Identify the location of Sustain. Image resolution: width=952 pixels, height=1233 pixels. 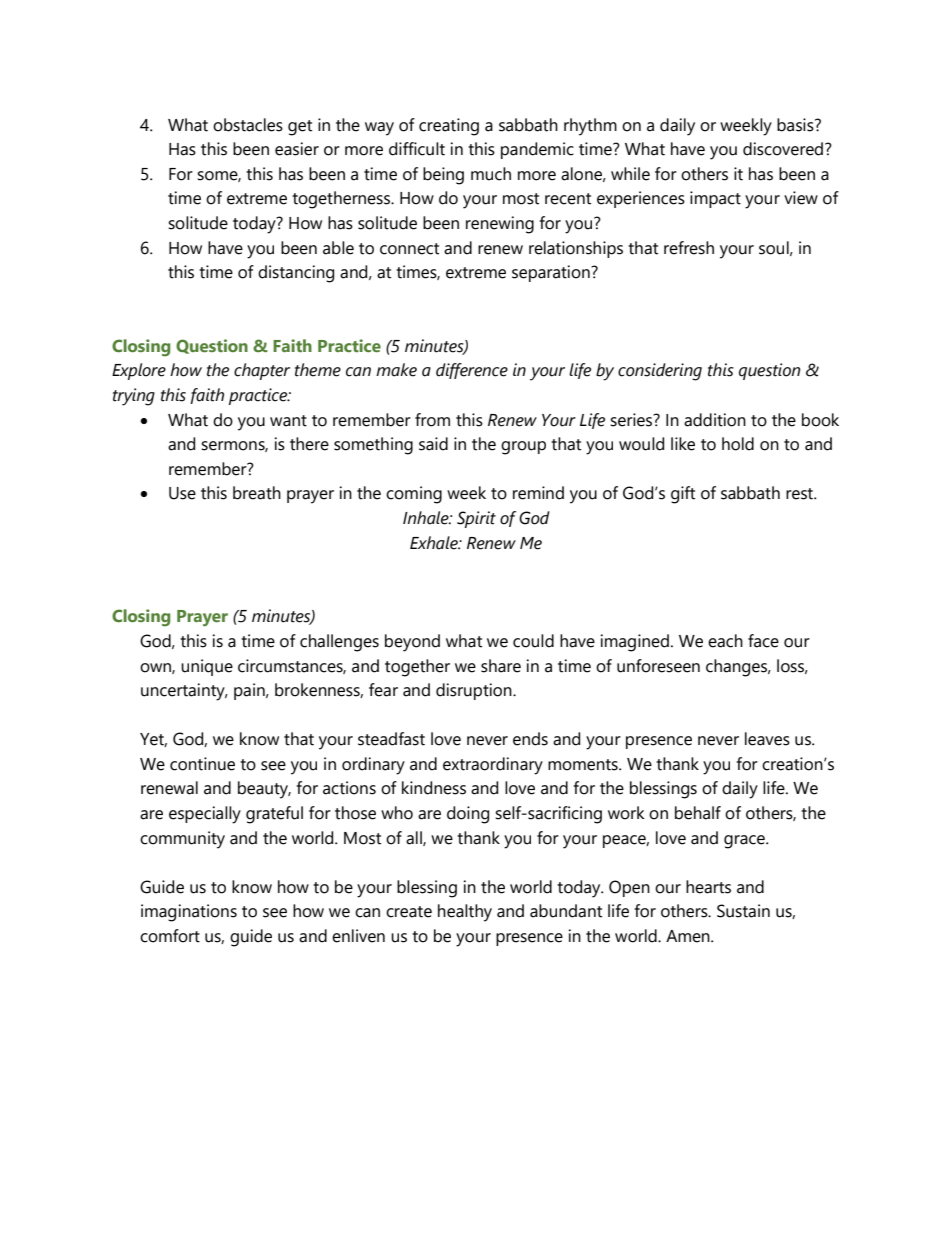
(743, 911).
